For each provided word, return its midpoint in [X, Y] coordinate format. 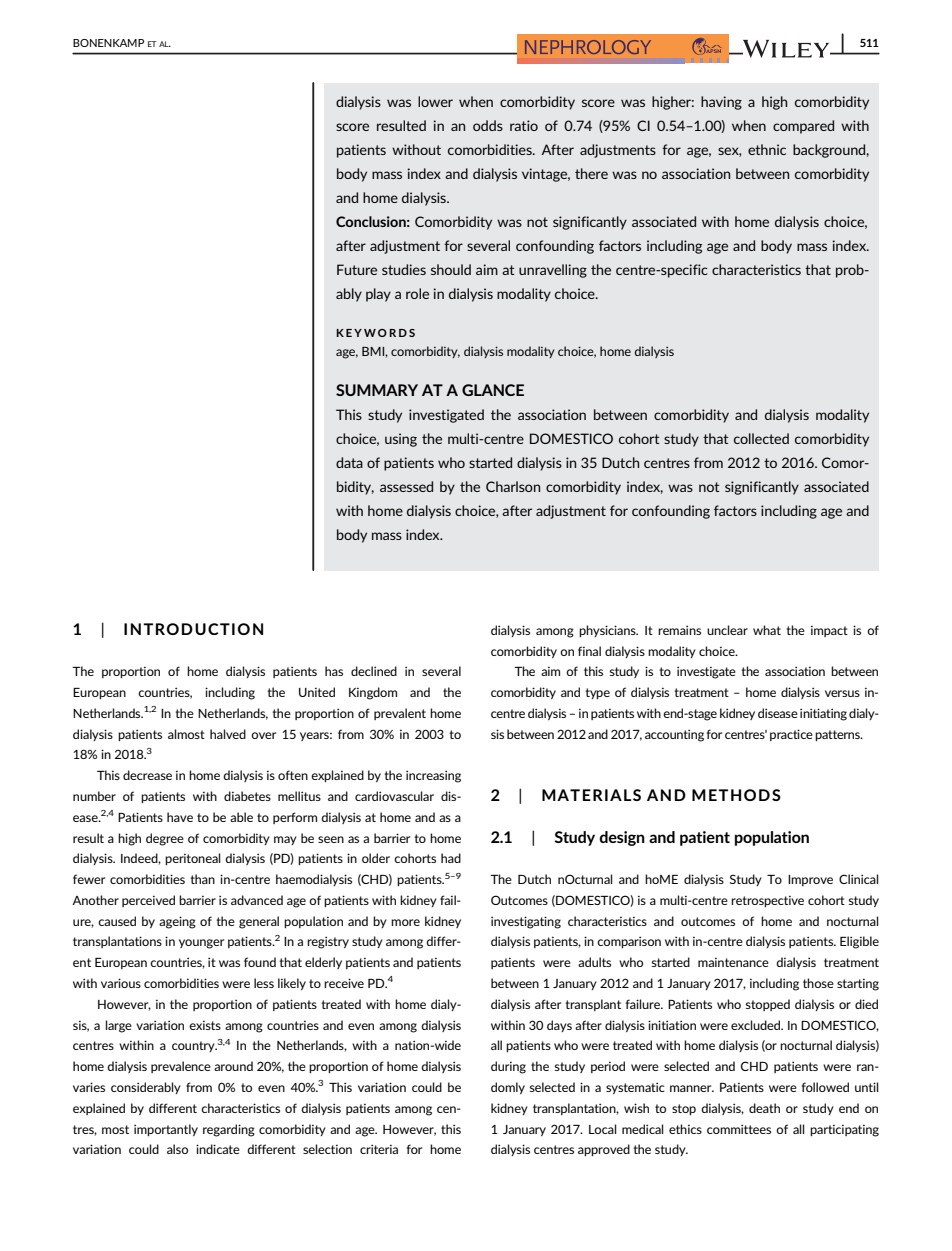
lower [435, 101]
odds [488, 125]
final [589, 651]
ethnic [767, 149]
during [508, 1067]
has [334, 671]
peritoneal [193, 859]
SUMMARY [377, 390]
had [451, 858]
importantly [166, 1130]
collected [761, 438]
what [767, 630]
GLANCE [493, 390]
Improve [810, 880]
